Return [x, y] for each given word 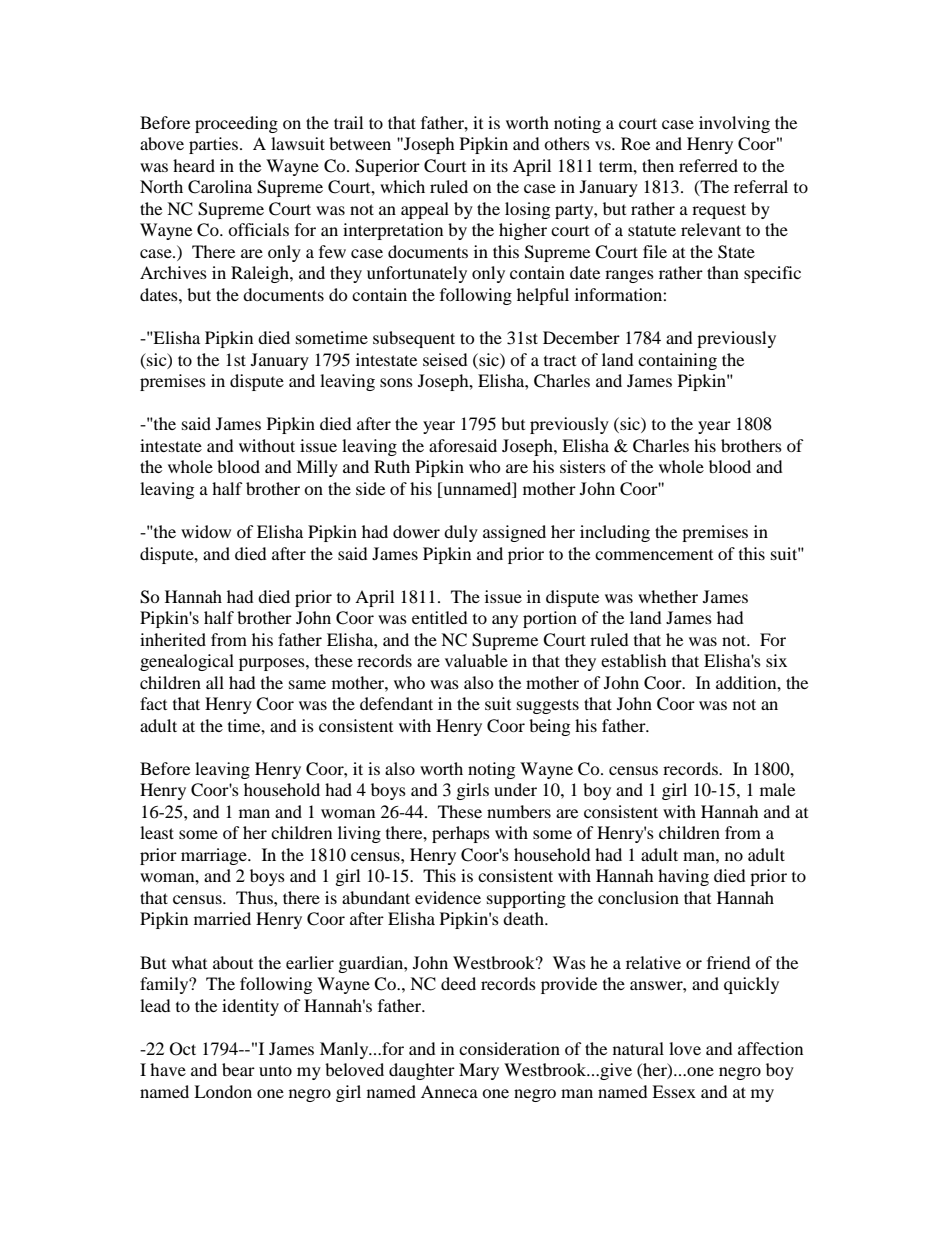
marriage [215, 856]
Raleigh [261, 274]
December [581, 337]
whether [668, 596]
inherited [173, 639]
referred [708, 165]
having [683, 877]
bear [238, 1069]
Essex [674, 1091]
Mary [479, 1071]
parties [213, 145]
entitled [440, 617]
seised [445, 359]
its [499, 165]
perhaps [461, 834]
